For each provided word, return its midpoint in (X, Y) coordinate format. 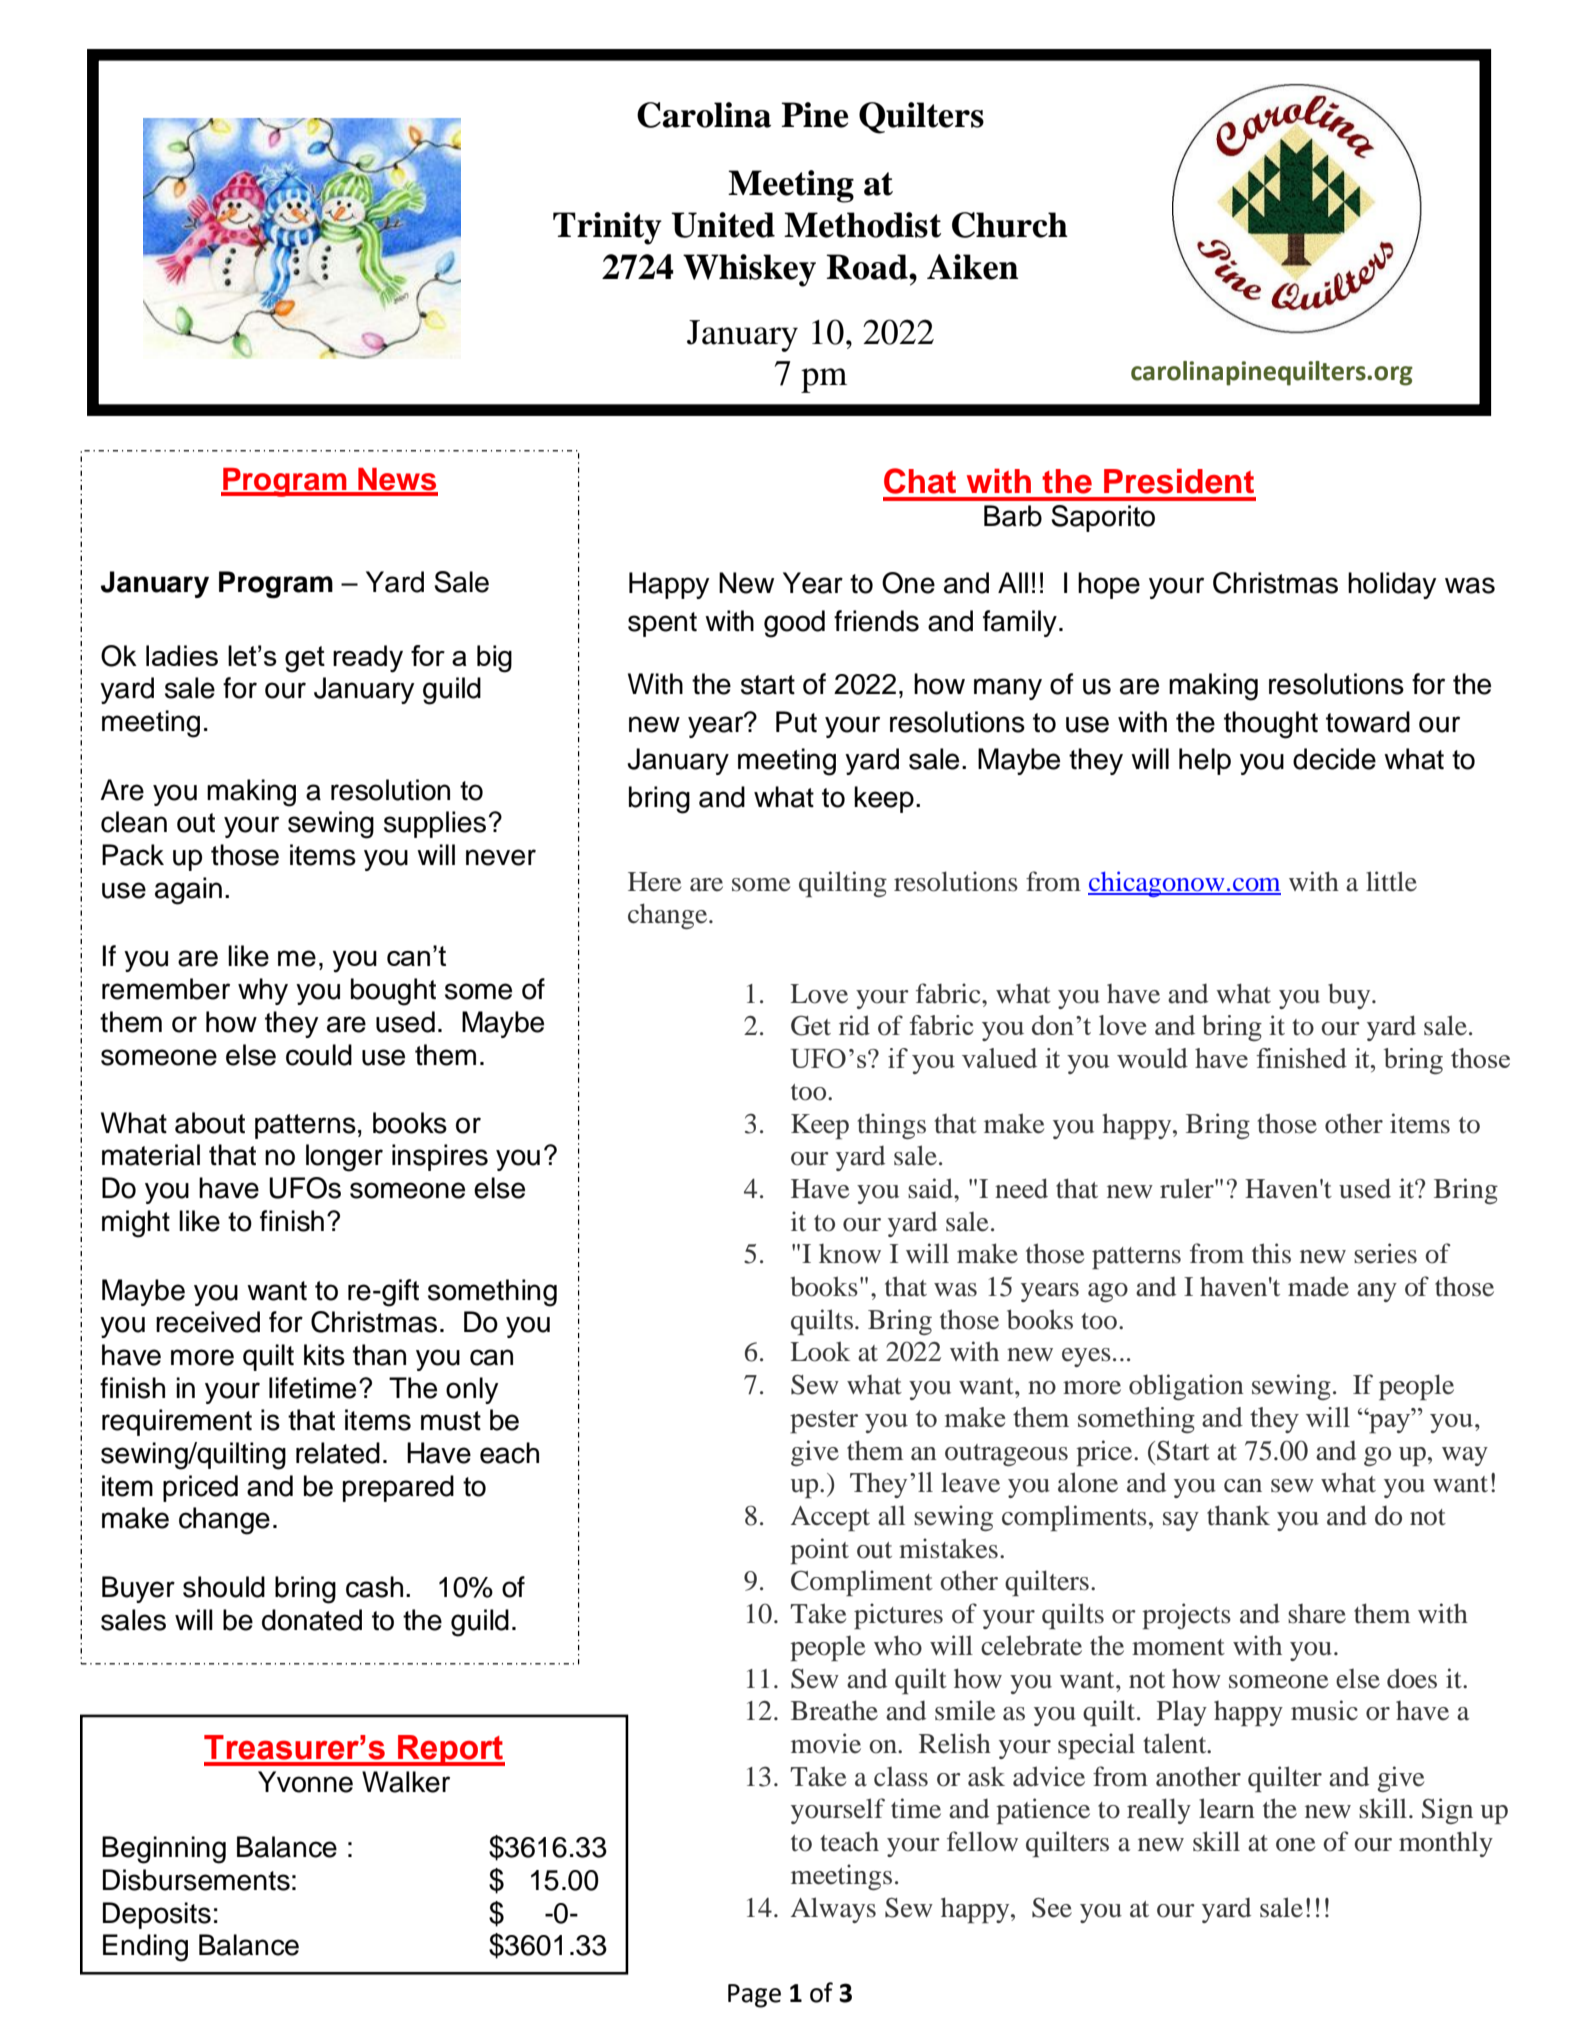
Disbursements (196, 1880)
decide (1334, 759)
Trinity (607, 228)
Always (833, 1910)
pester (824, 1422)
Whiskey (749, 270)
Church (1010, 225)
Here (654, 882)
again (188, 891)
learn (1227, 1808)
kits (324, 1355)
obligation (1186, 1387)
